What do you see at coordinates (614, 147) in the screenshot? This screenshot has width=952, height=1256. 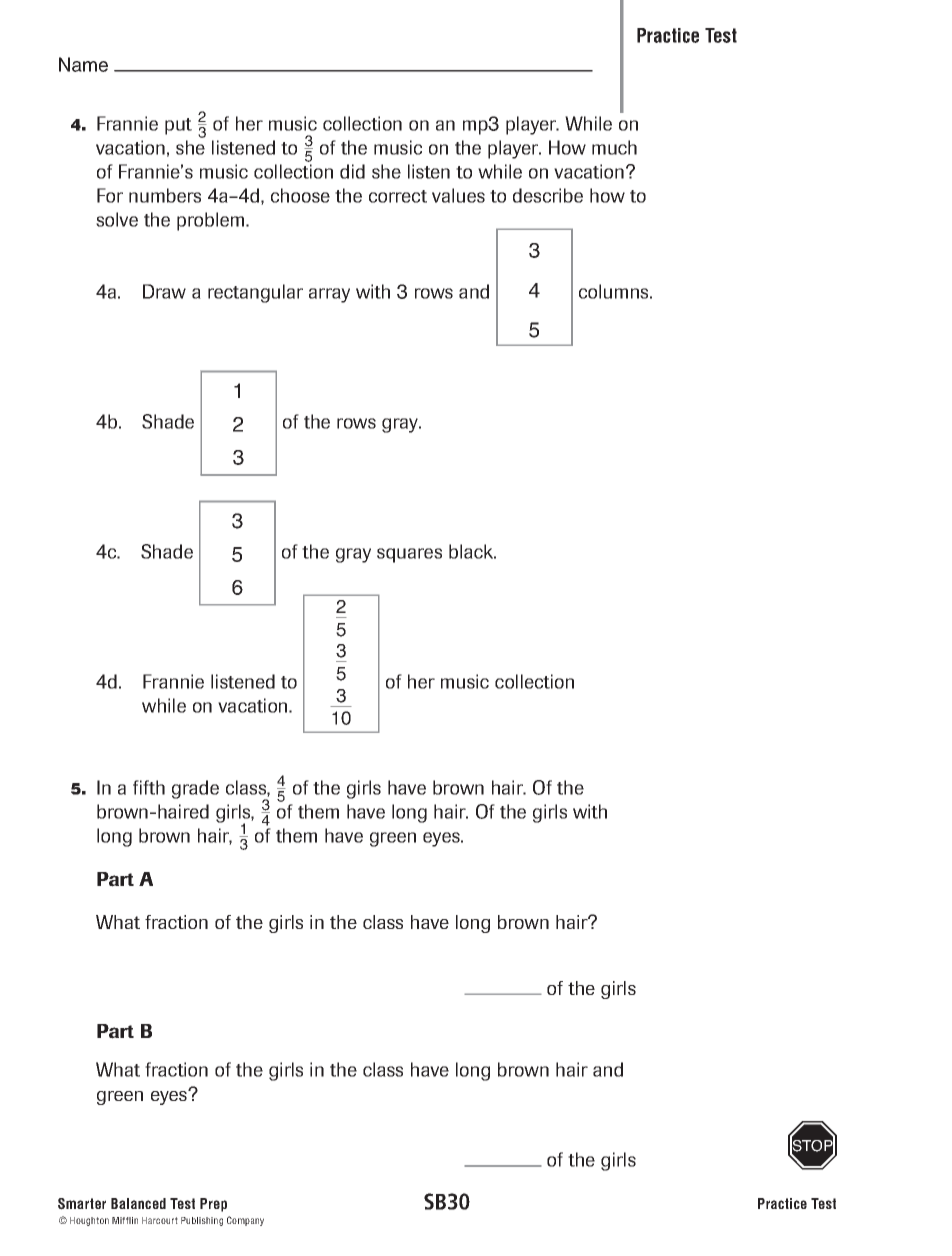 I see `much` at bounding box center [614, 147].
